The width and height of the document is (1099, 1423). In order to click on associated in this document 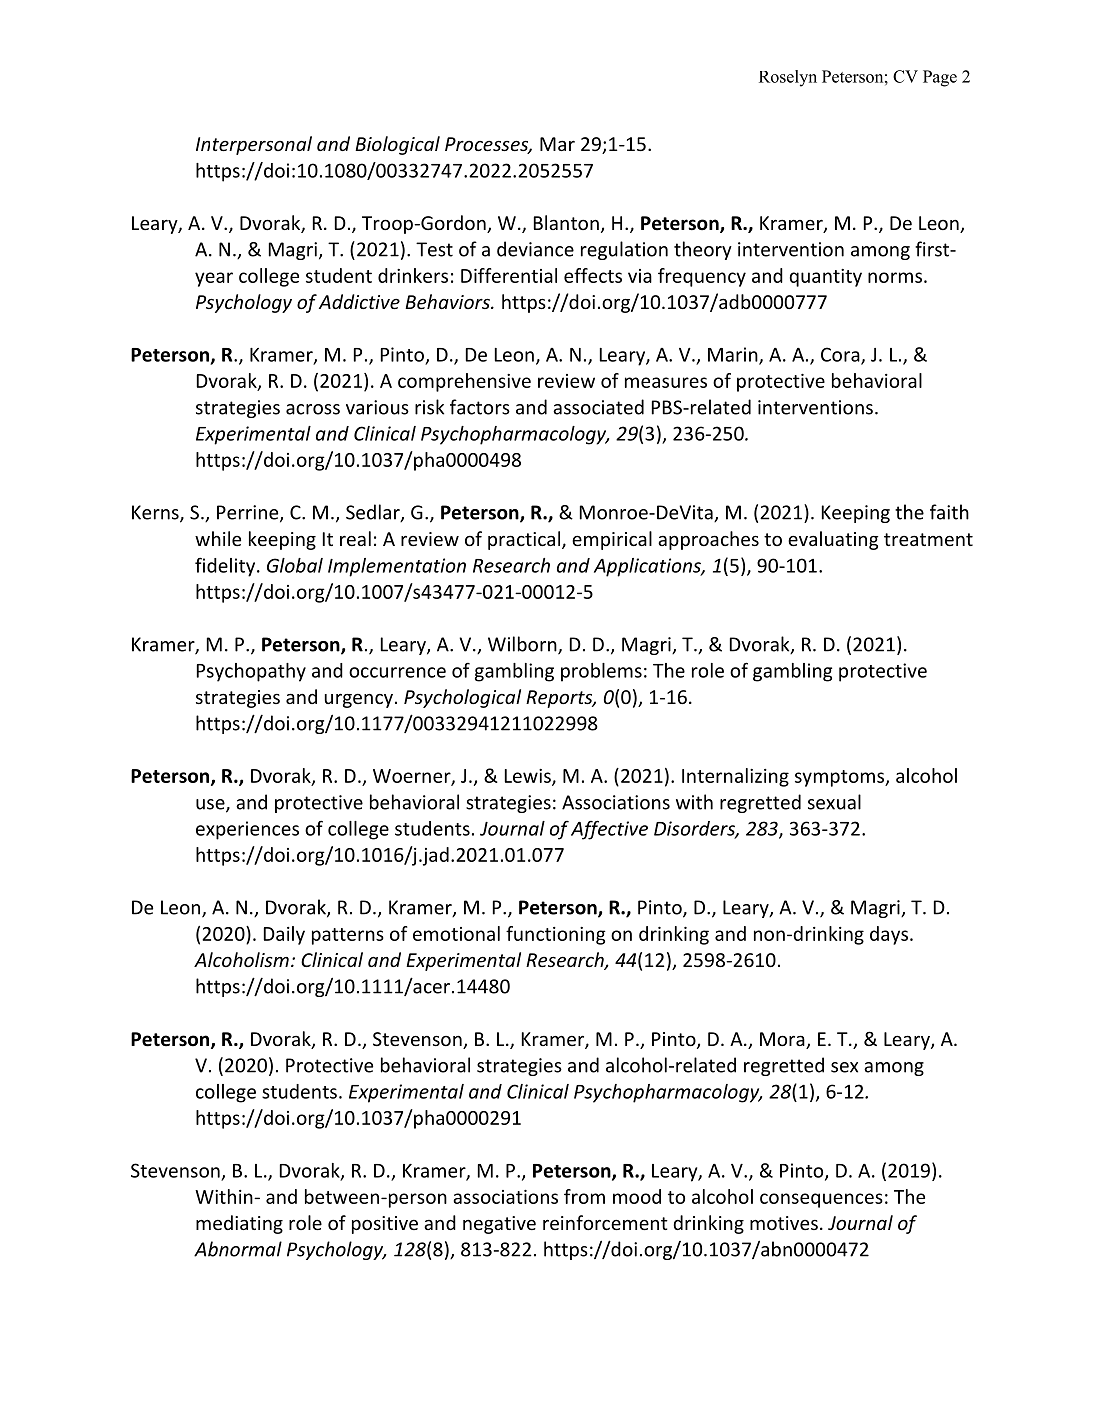, I will do `click(598, 407)`.
